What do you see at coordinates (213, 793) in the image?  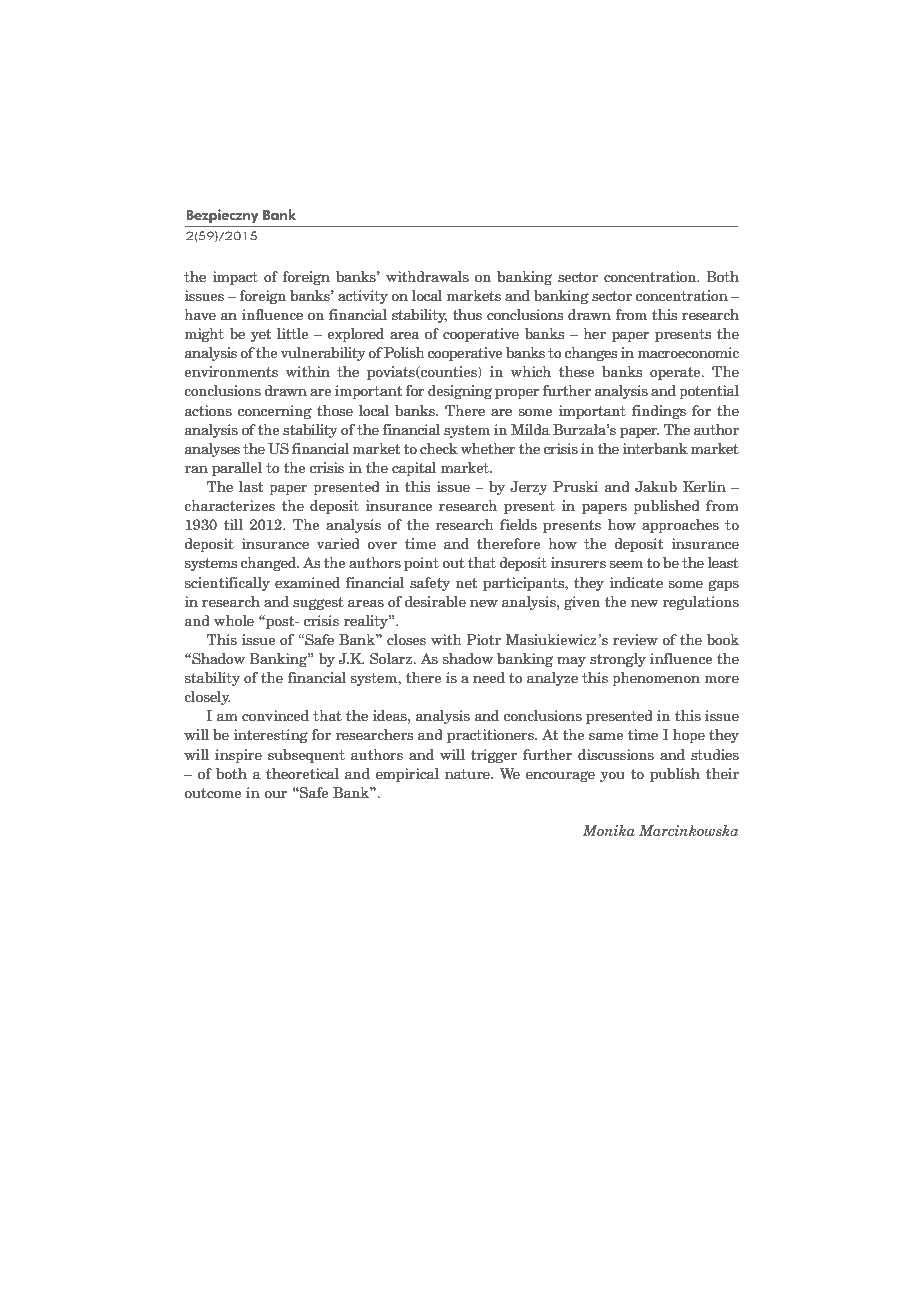 I see `outcome` at bounding box center [213, 793].
